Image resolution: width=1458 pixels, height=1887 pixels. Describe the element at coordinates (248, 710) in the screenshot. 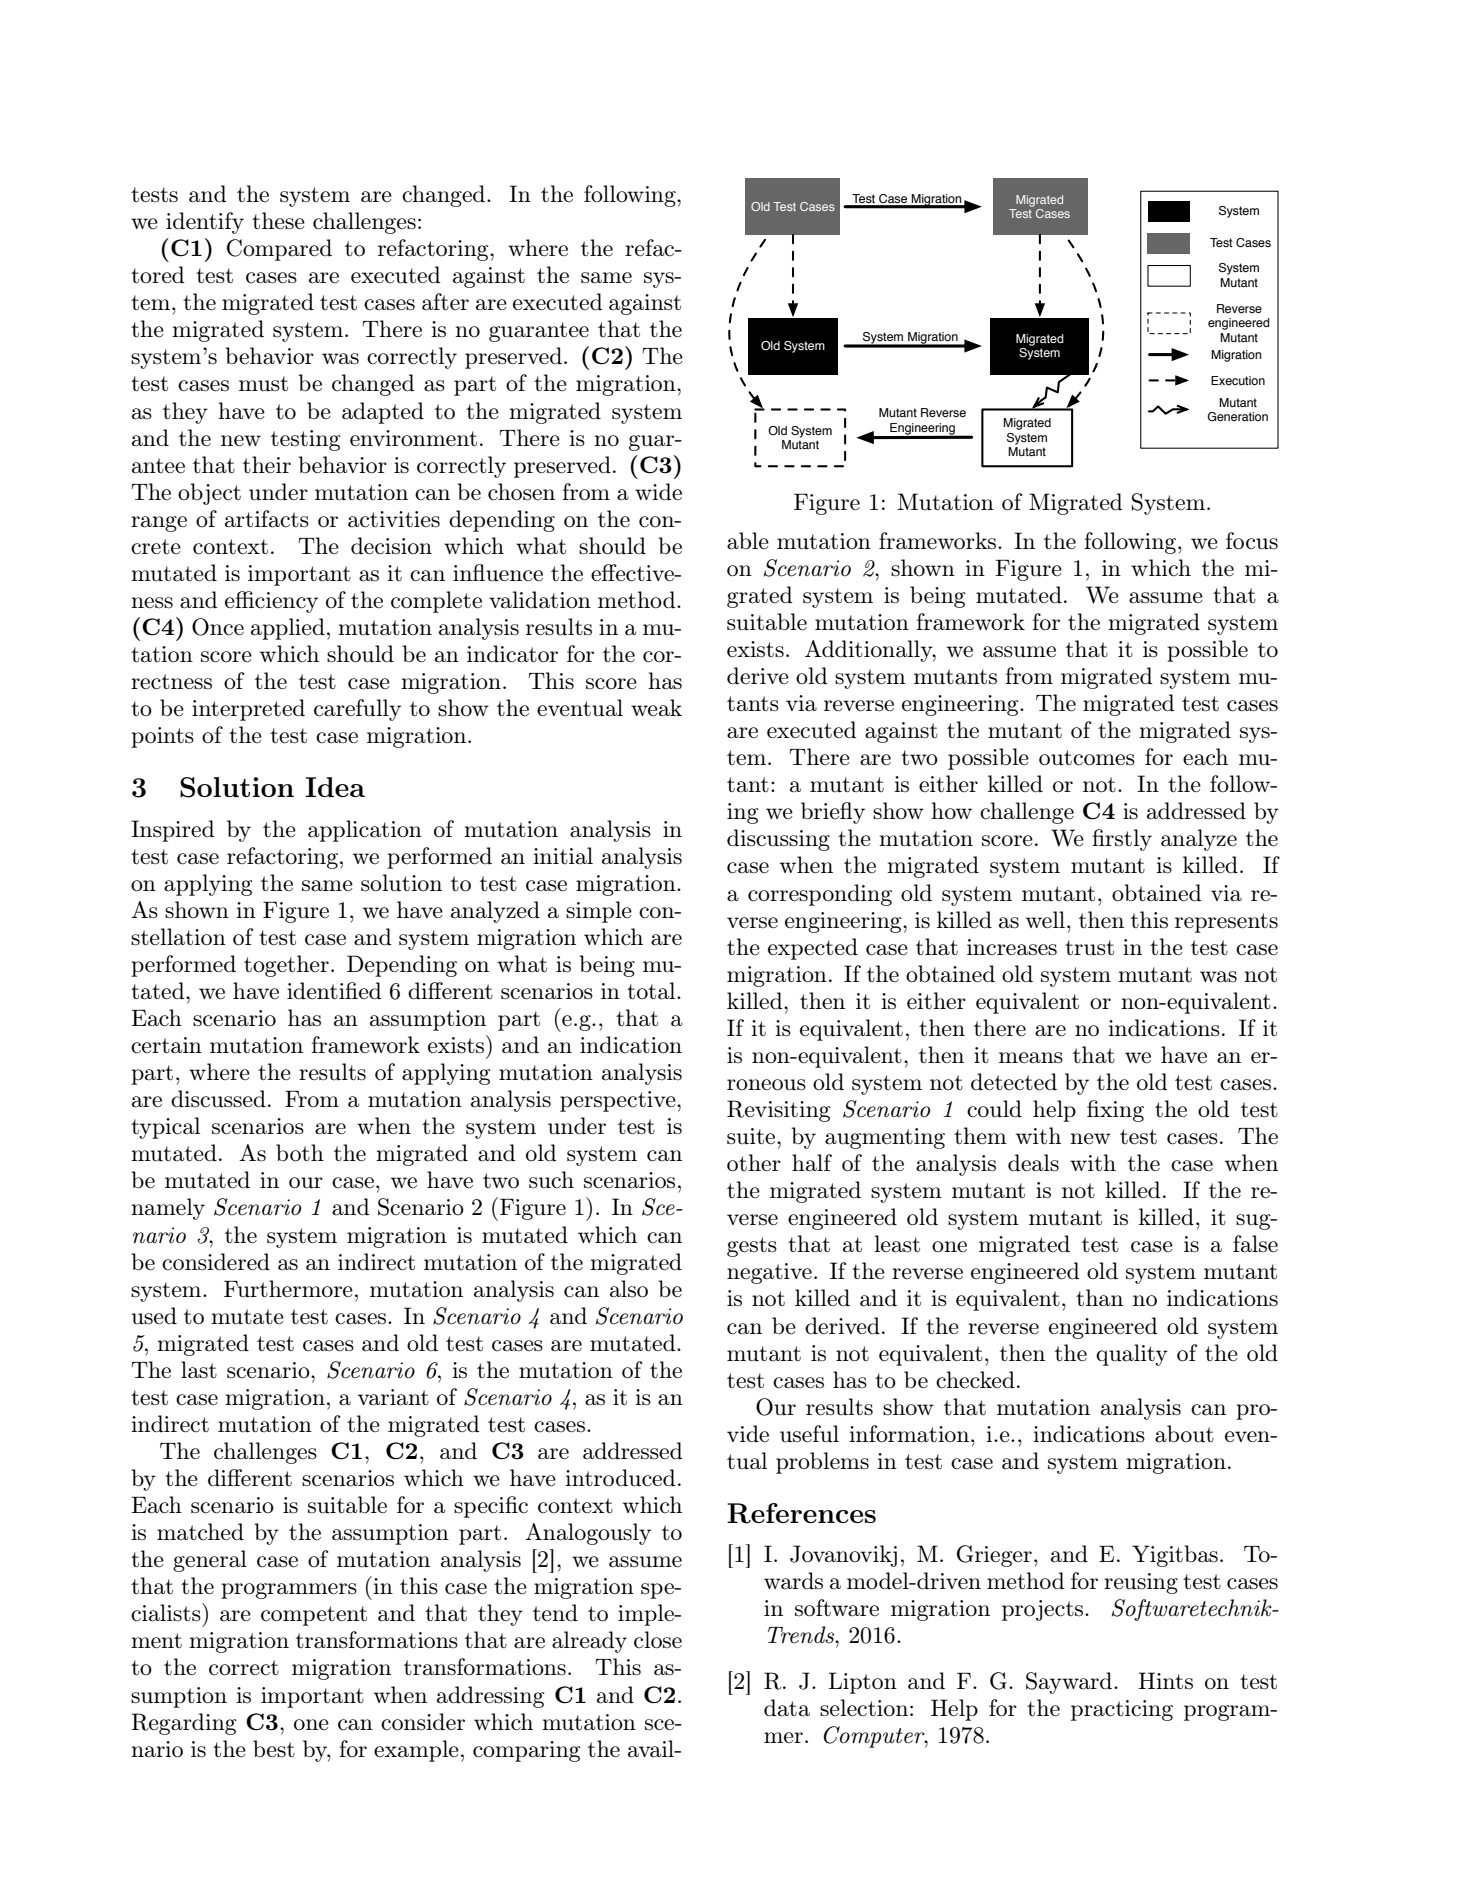

I see `interpreted` at that location.
